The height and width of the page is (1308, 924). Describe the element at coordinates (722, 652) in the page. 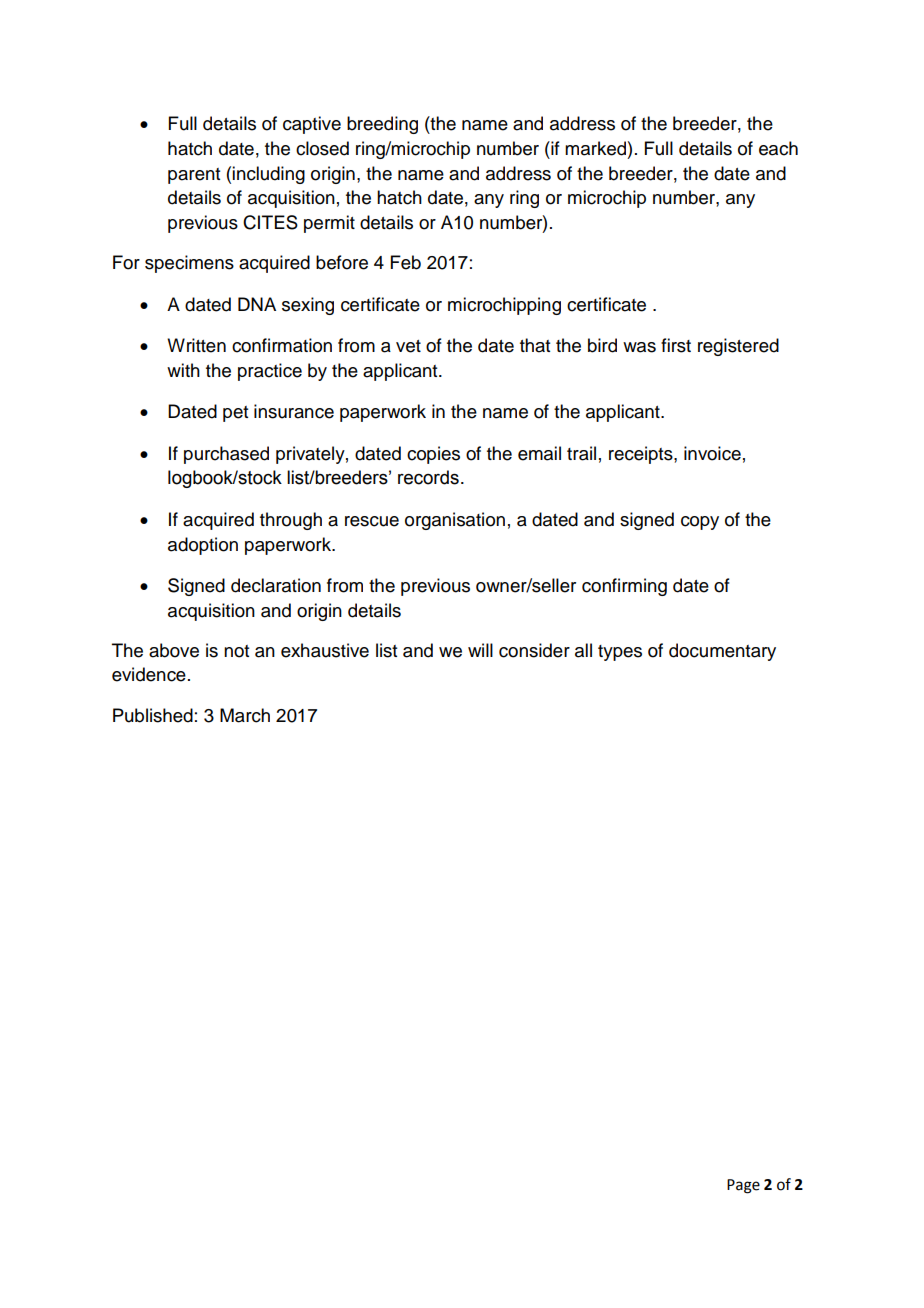

I see `documentary` at that location.
